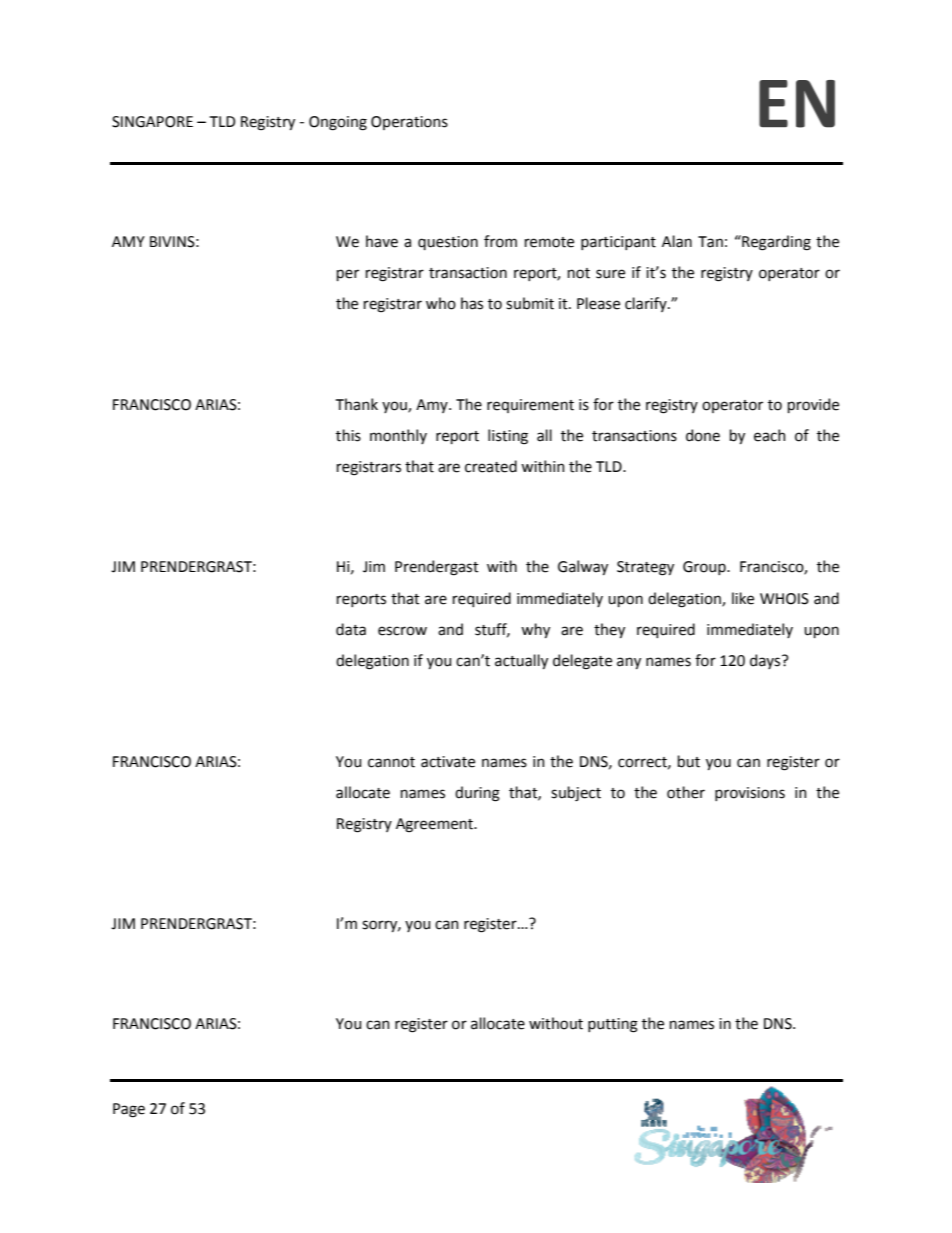 This page has width=952, height=1233. I want to click on Operations, so click(409, 123).
